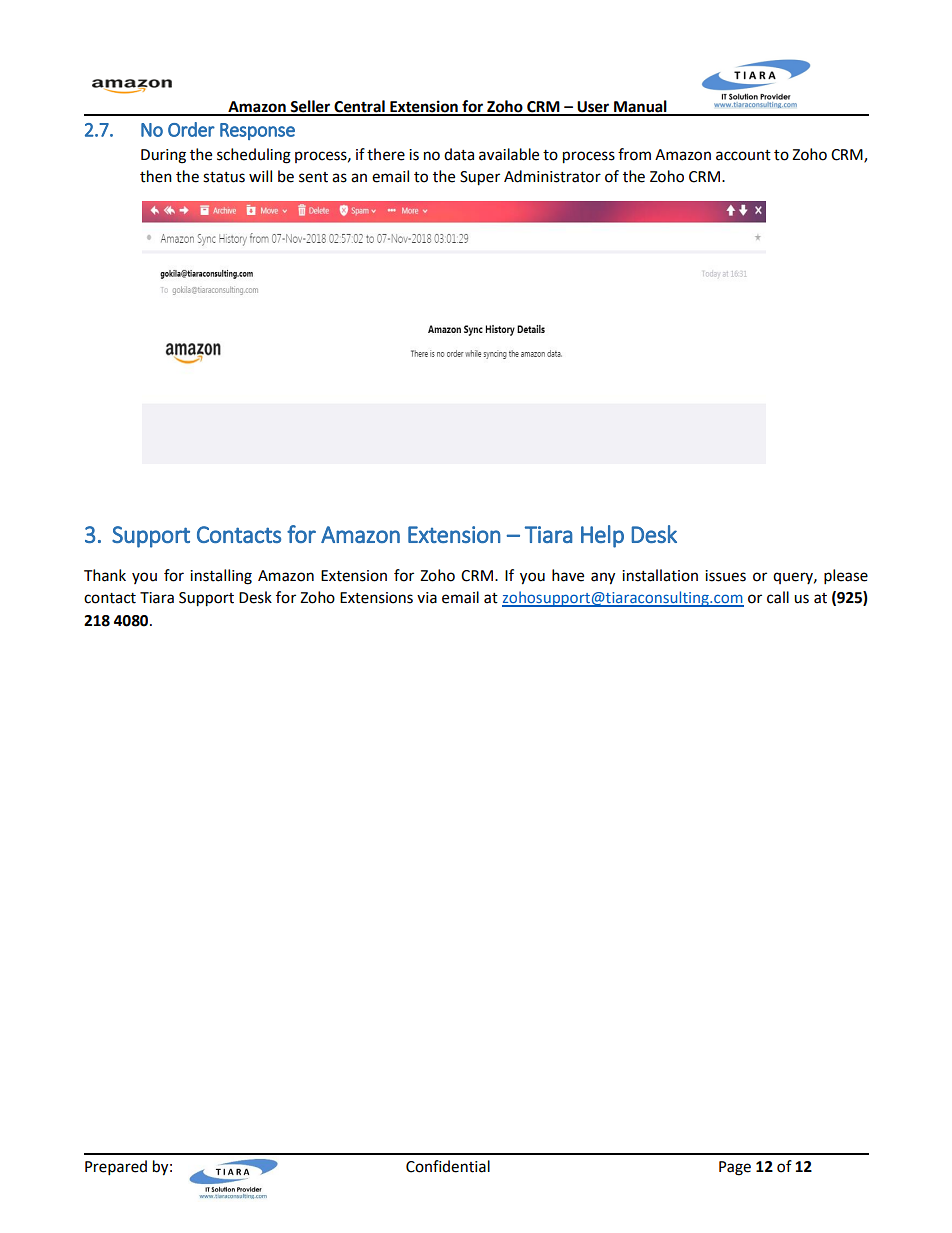 The width and height of the document is (952, 1233). What do you see at coordinates (427, 598) in the document?
I see `via` at bounding box center [427, 598].
